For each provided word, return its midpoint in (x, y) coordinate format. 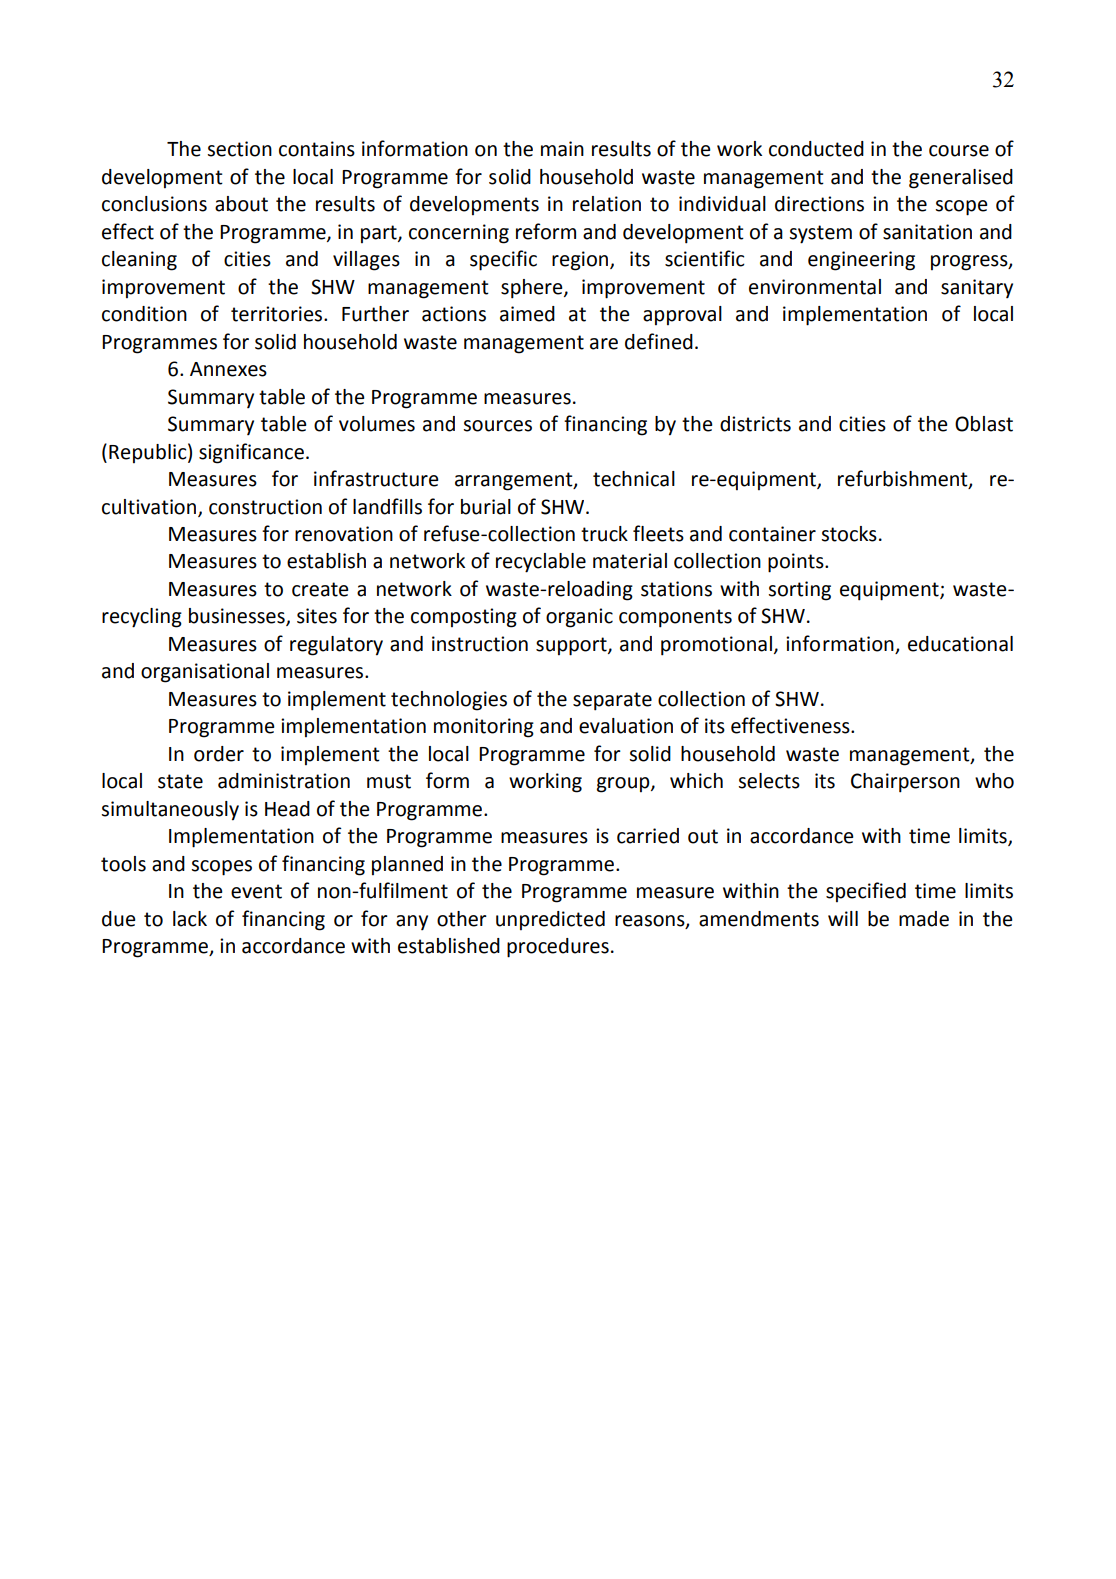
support (572, 646)
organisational (205, 673)
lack (190, 919)
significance (251, 453)
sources (497, 426)
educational (960, 644)
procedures (558, 948)
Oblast (984, 424)
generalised (961, 179)
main (562, 149)
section (239, 149)
